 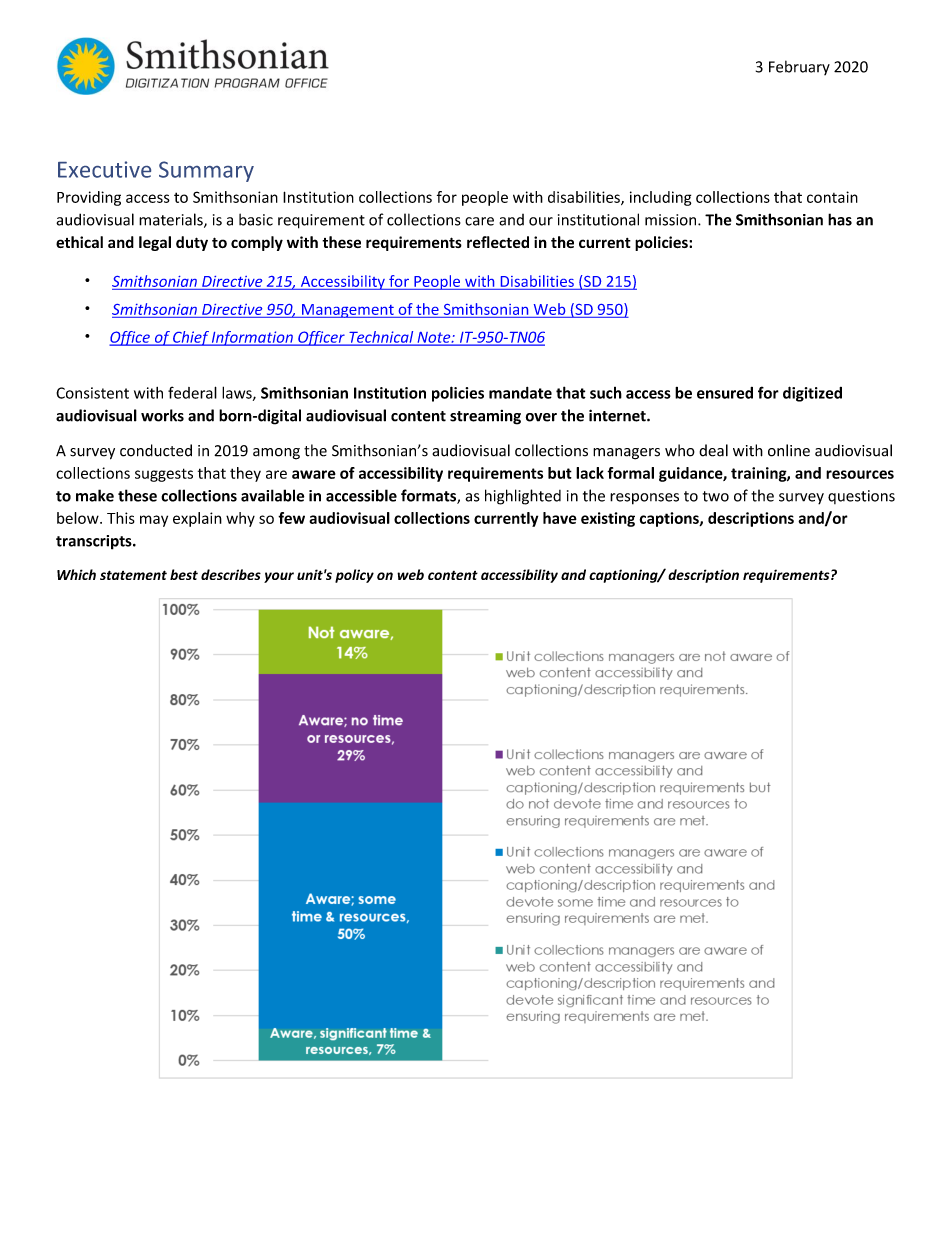 What do you see at coordinates (840, 219) in the document?
I see `has` at bounding box center [840, 219].
